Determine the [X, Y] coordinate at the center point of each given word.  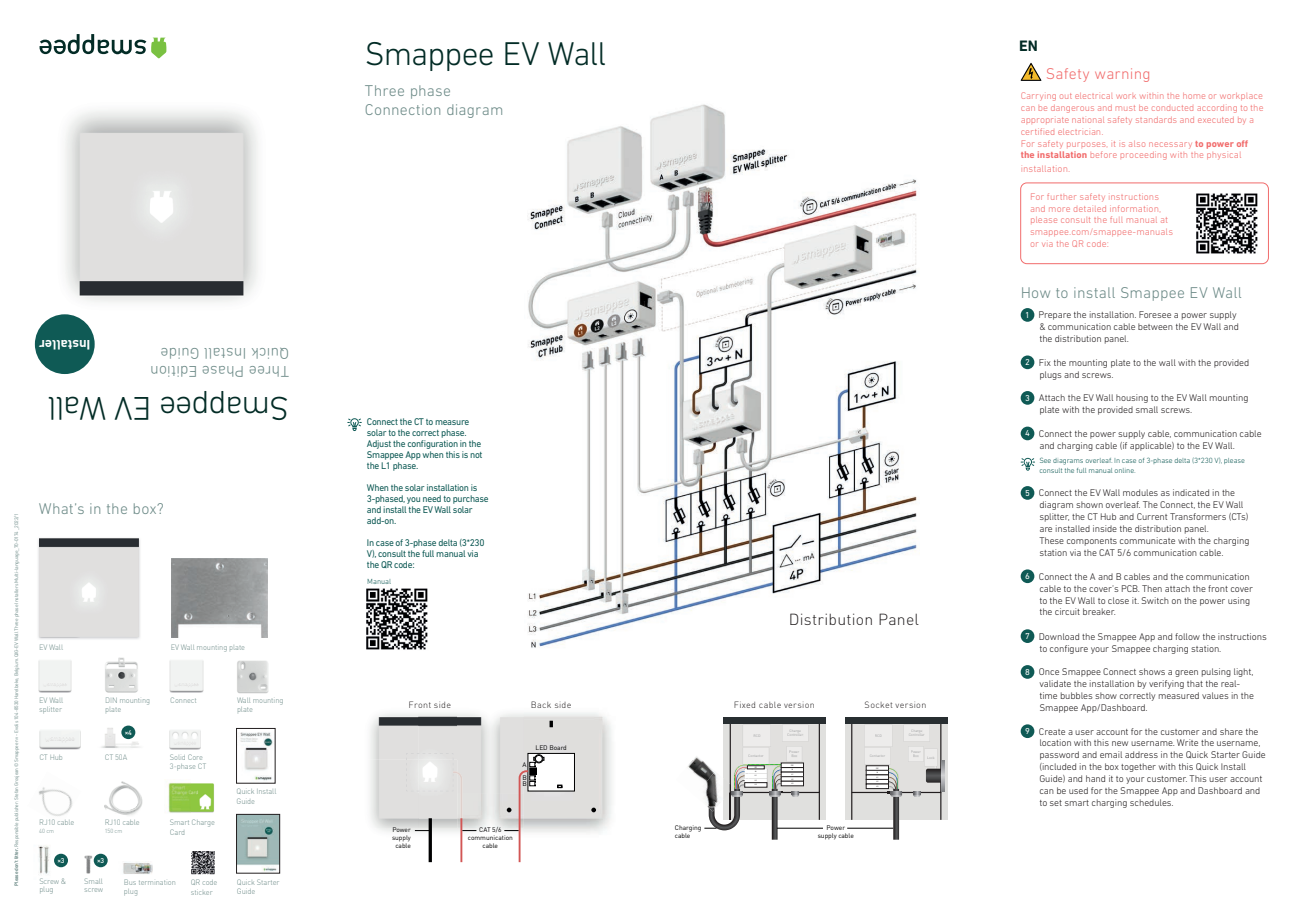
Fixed [744, 704]
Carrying [1038, 96]
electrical [1094, 96]
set [1056, 803]
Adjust [379, 444]
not [476, 455]
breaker [1099, 611]
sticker [201, 893]
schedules [1151, 802]
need [432, 498]
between [1155, 326]
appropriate [1045, 120]
